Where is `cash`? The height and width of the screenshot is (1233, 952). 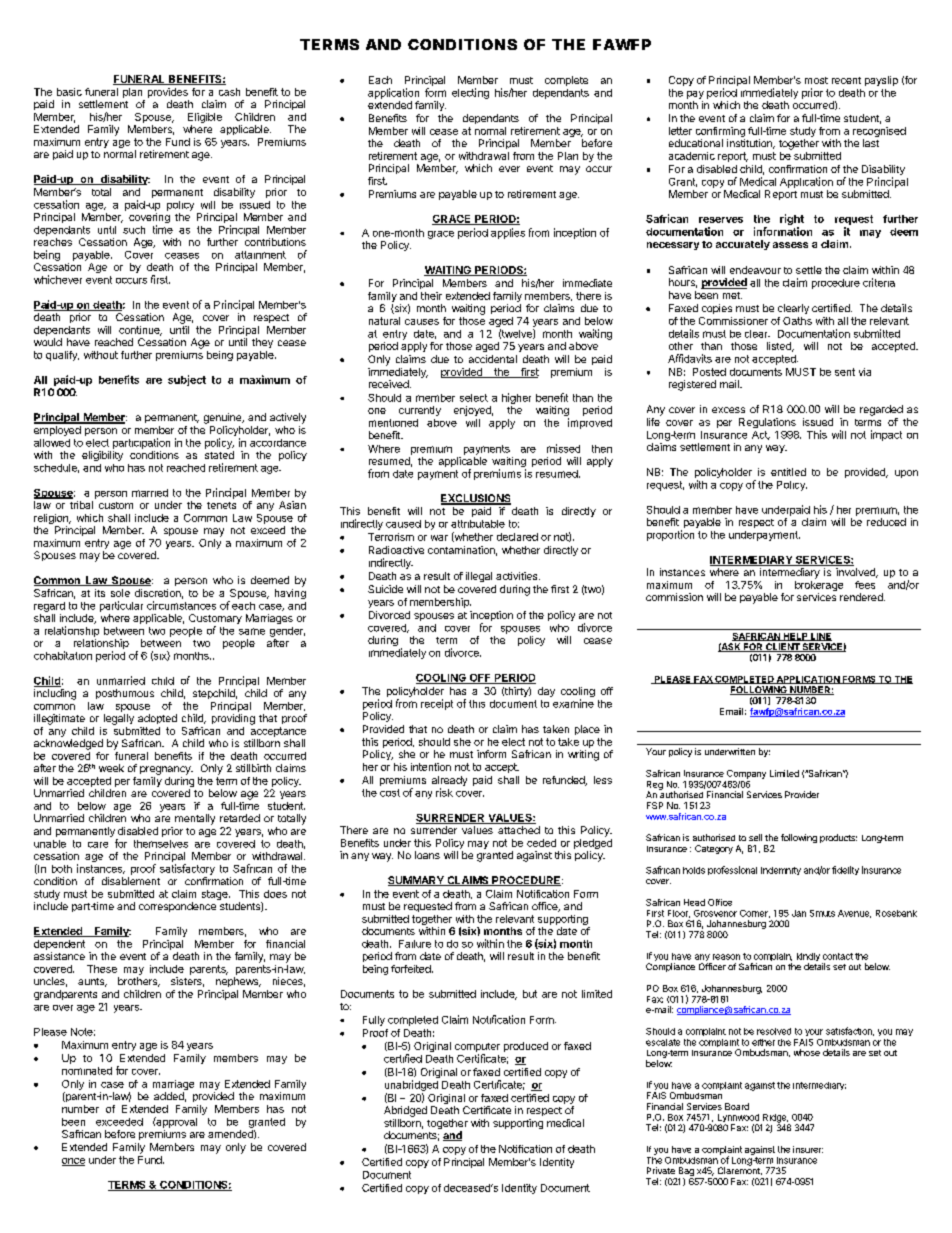
cash is located at coordinates (229, 92).
